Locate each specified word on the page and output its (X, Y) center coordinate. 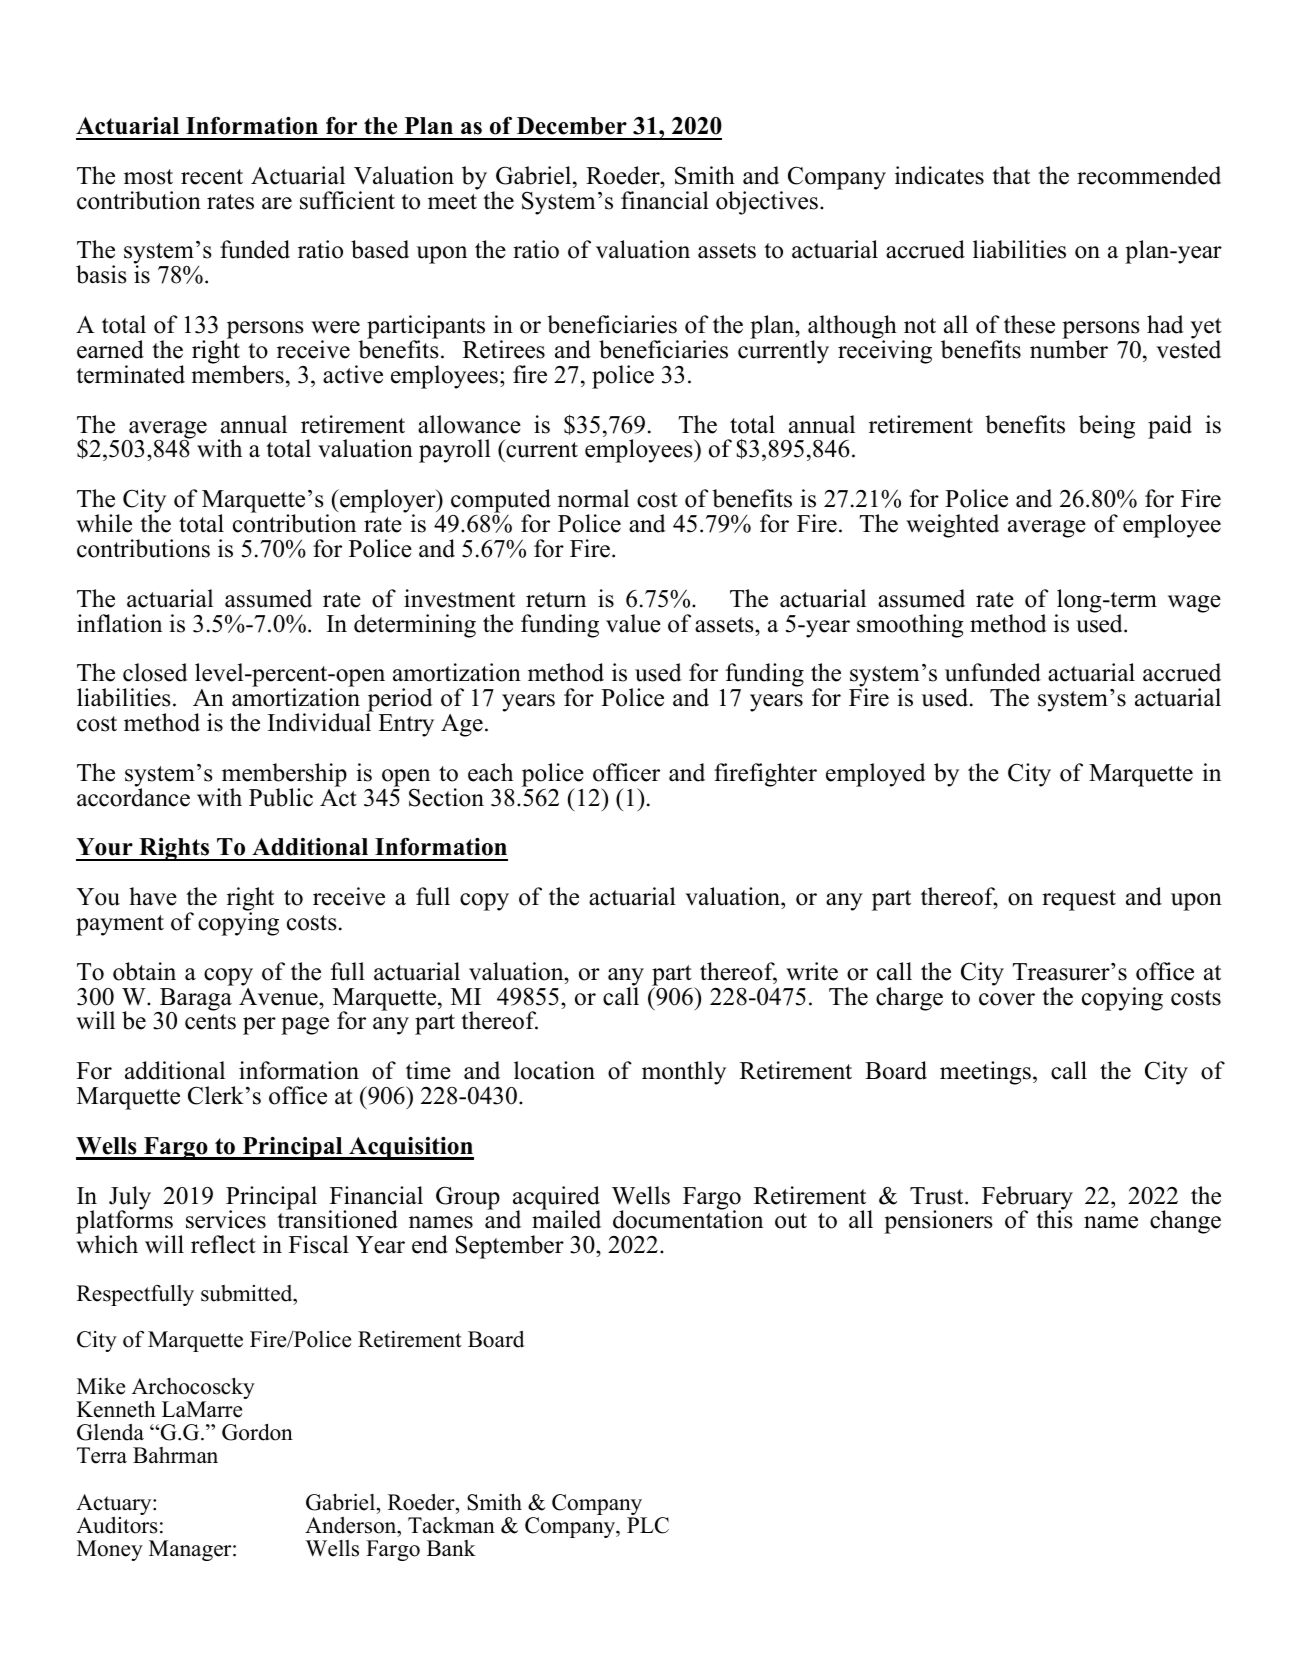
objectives (767, 203)
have (153, 896)
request (1079, 900)
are (277, 203)
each (490, 772)
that (1011, 175)
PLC (648, 1525)
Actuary (115, 1506)
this (1054, 1219)
